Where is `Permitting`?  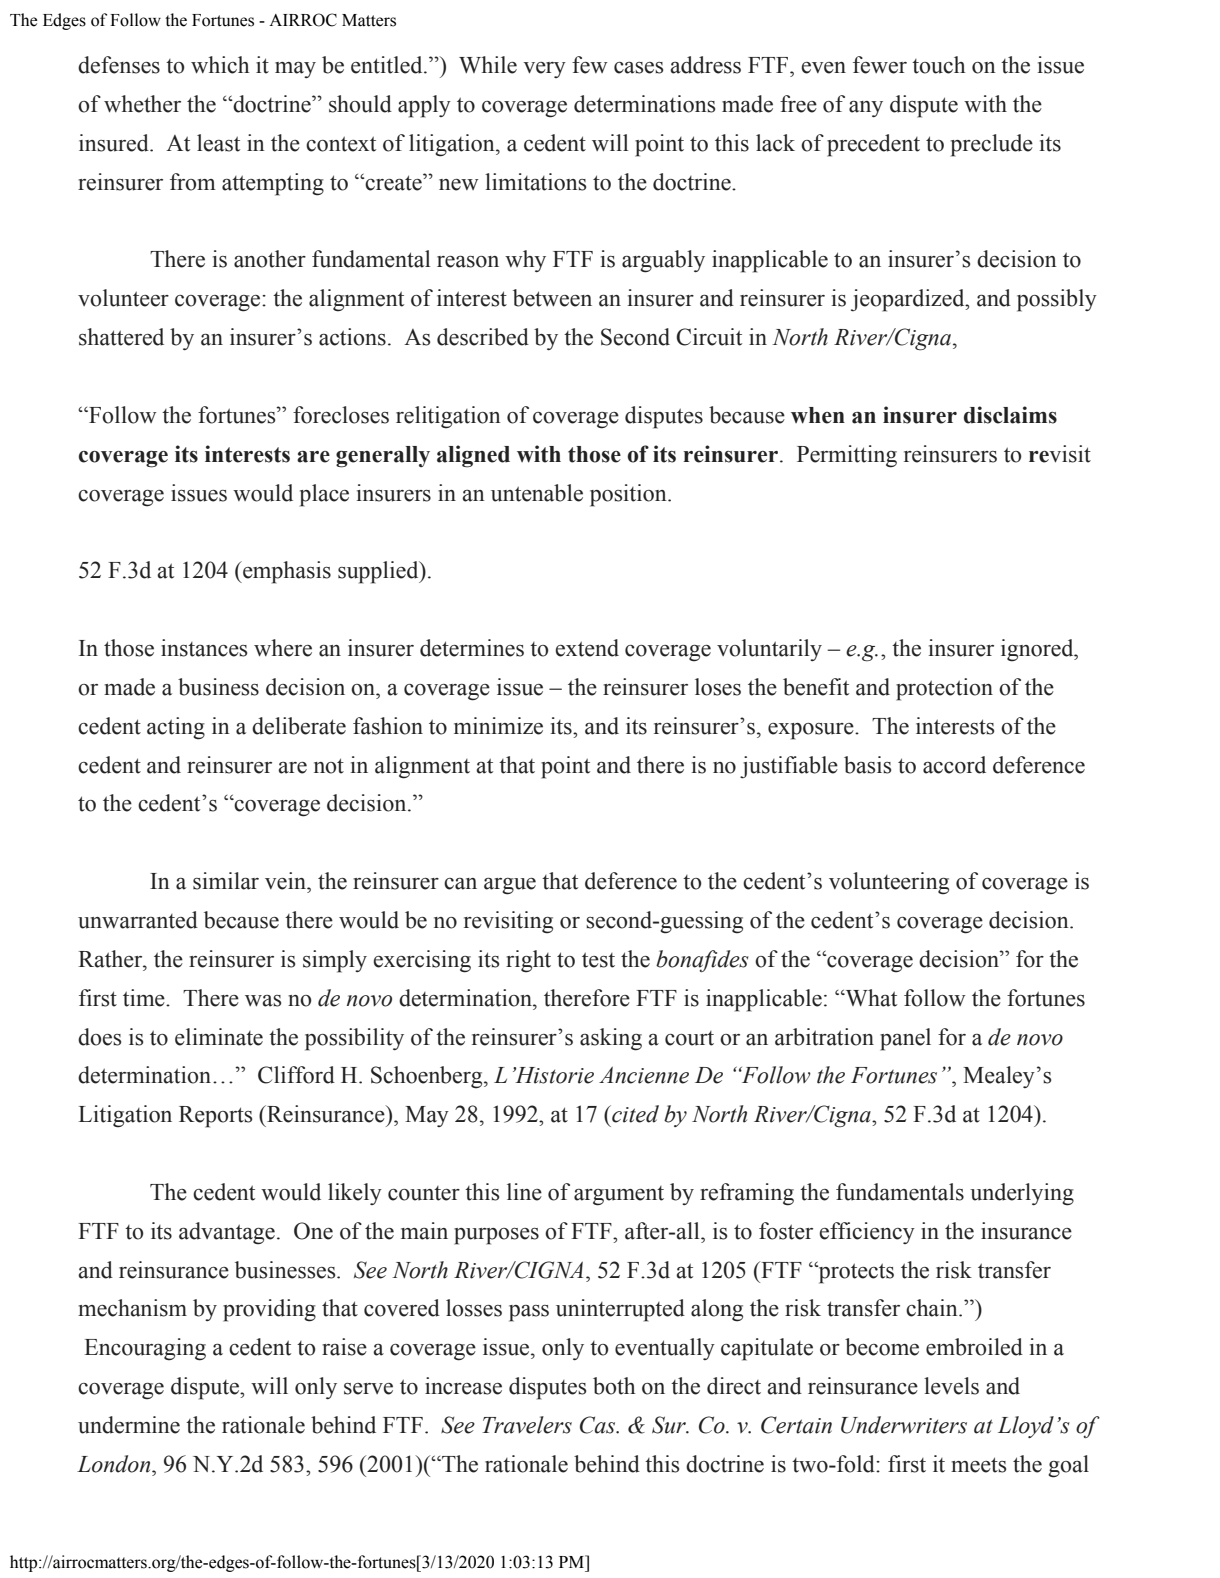
Permitting is located at coordinates (847, 456).
